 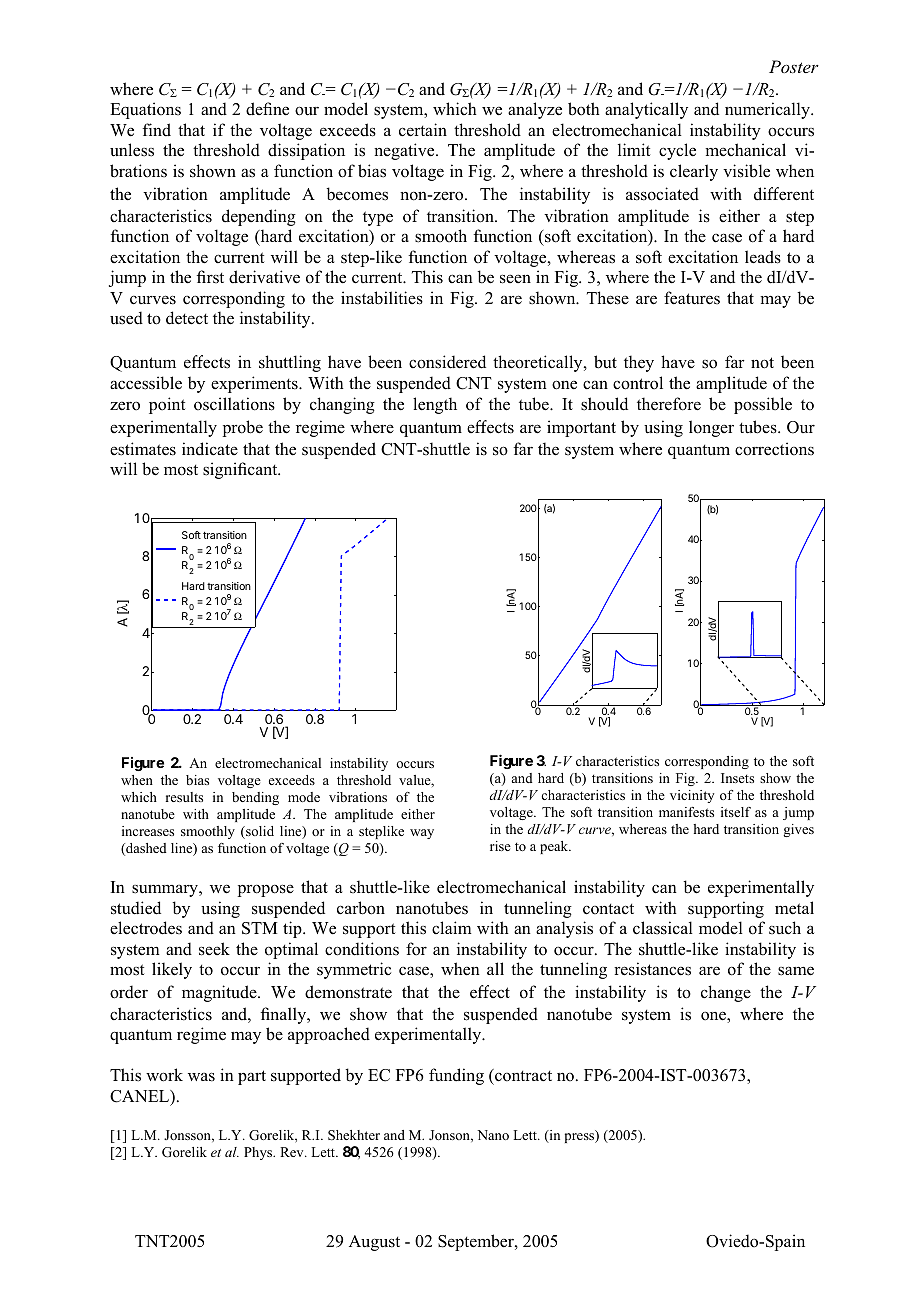 I want to click on certain, so click(x=423, y=130).
